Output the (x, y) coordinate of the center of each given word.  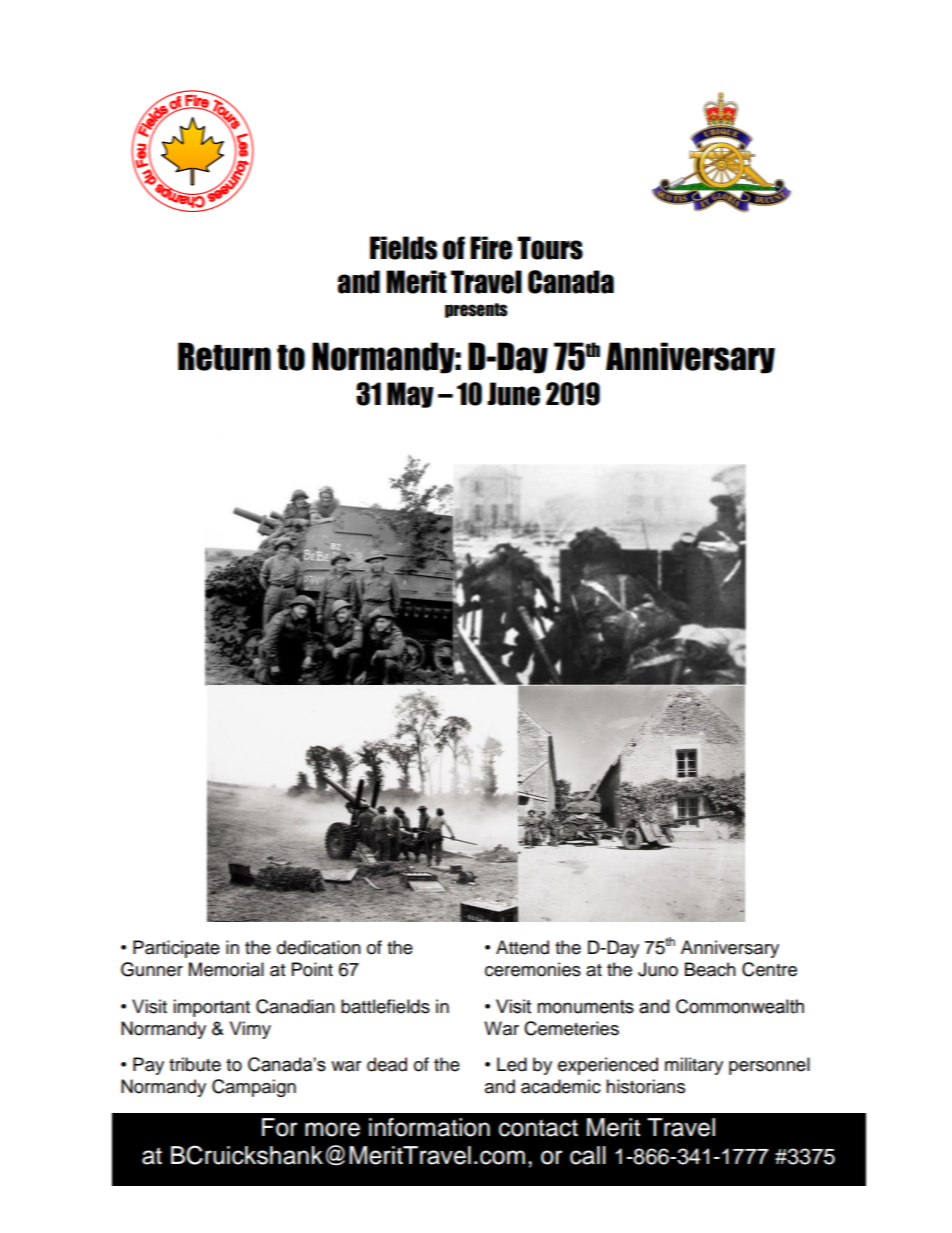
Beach (710, 969)
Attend (522, 947)
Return (224, 356)
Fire (491, 248)
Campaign (254, 1088)
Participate (176, 949)
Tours (550, 248)
